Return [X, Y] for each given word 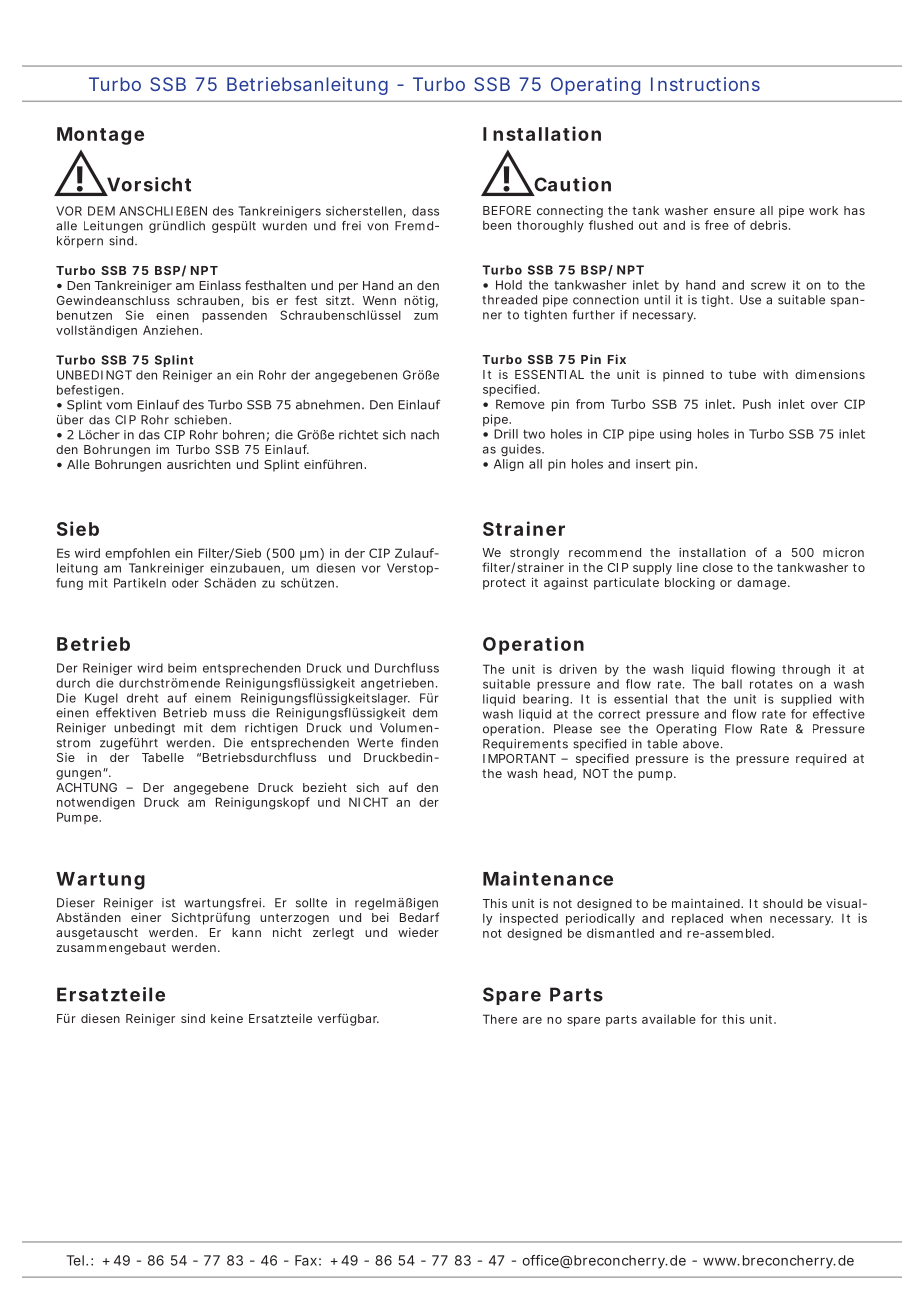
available [669, 1019]
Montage [100, 136]
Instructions [705, 84]
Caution [571, 185]
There [500, 1019]
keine [227, 1018]
